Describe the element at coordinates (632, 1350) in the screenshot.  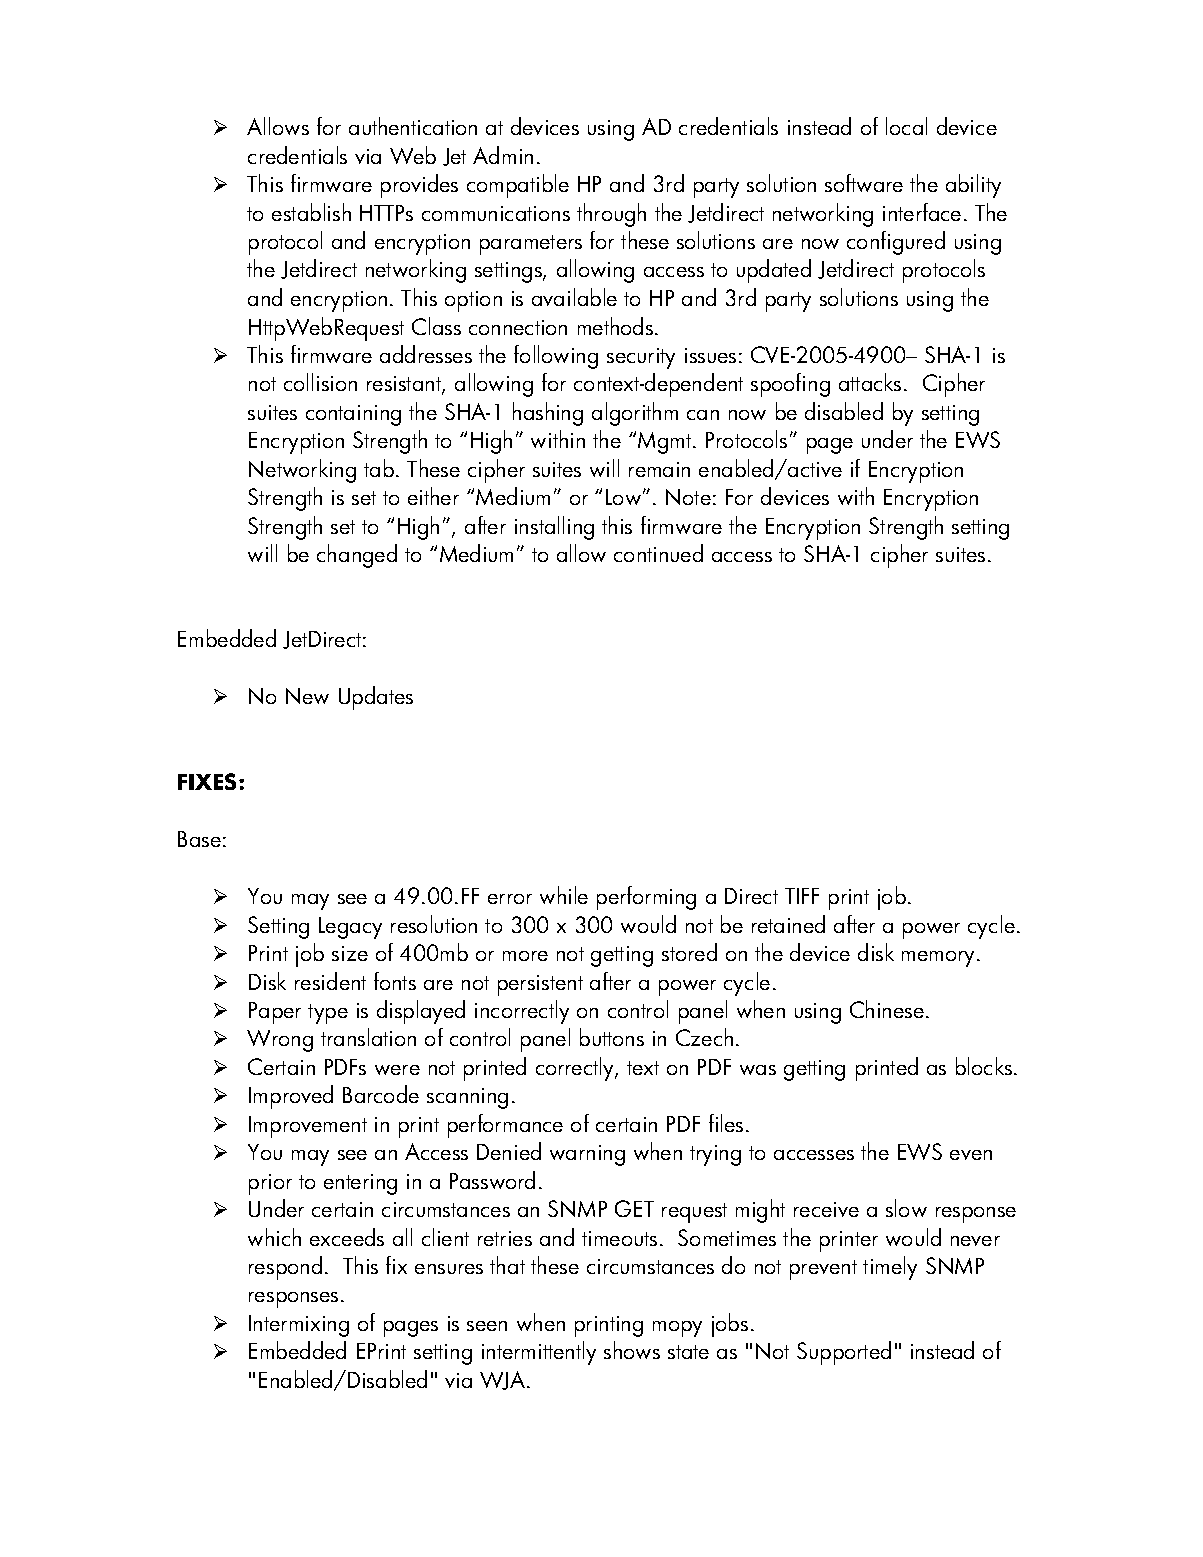
I see `shows` at that location.
